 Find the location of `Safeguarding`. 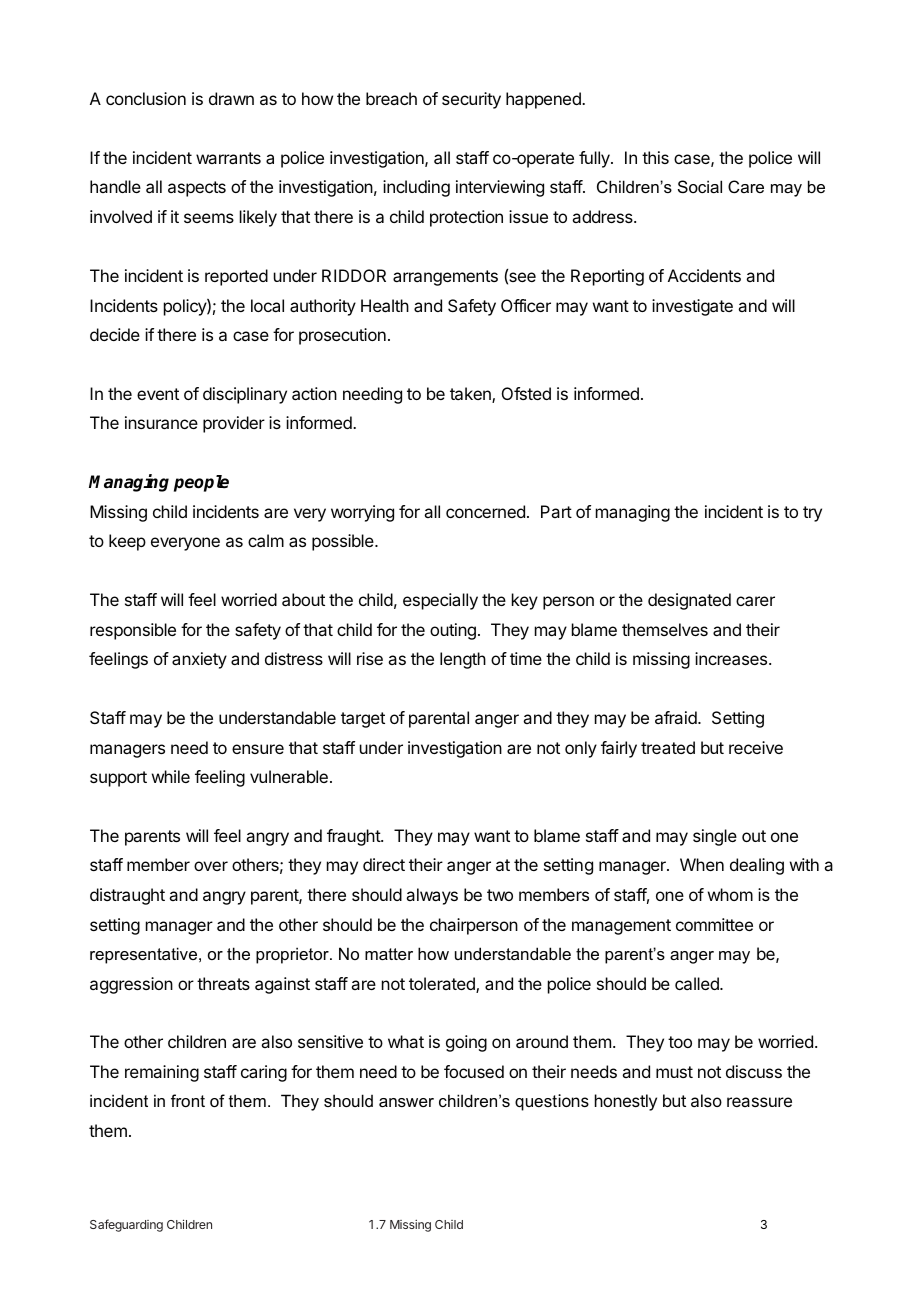

Safeguarding is located at coordinates (126, 1225).
